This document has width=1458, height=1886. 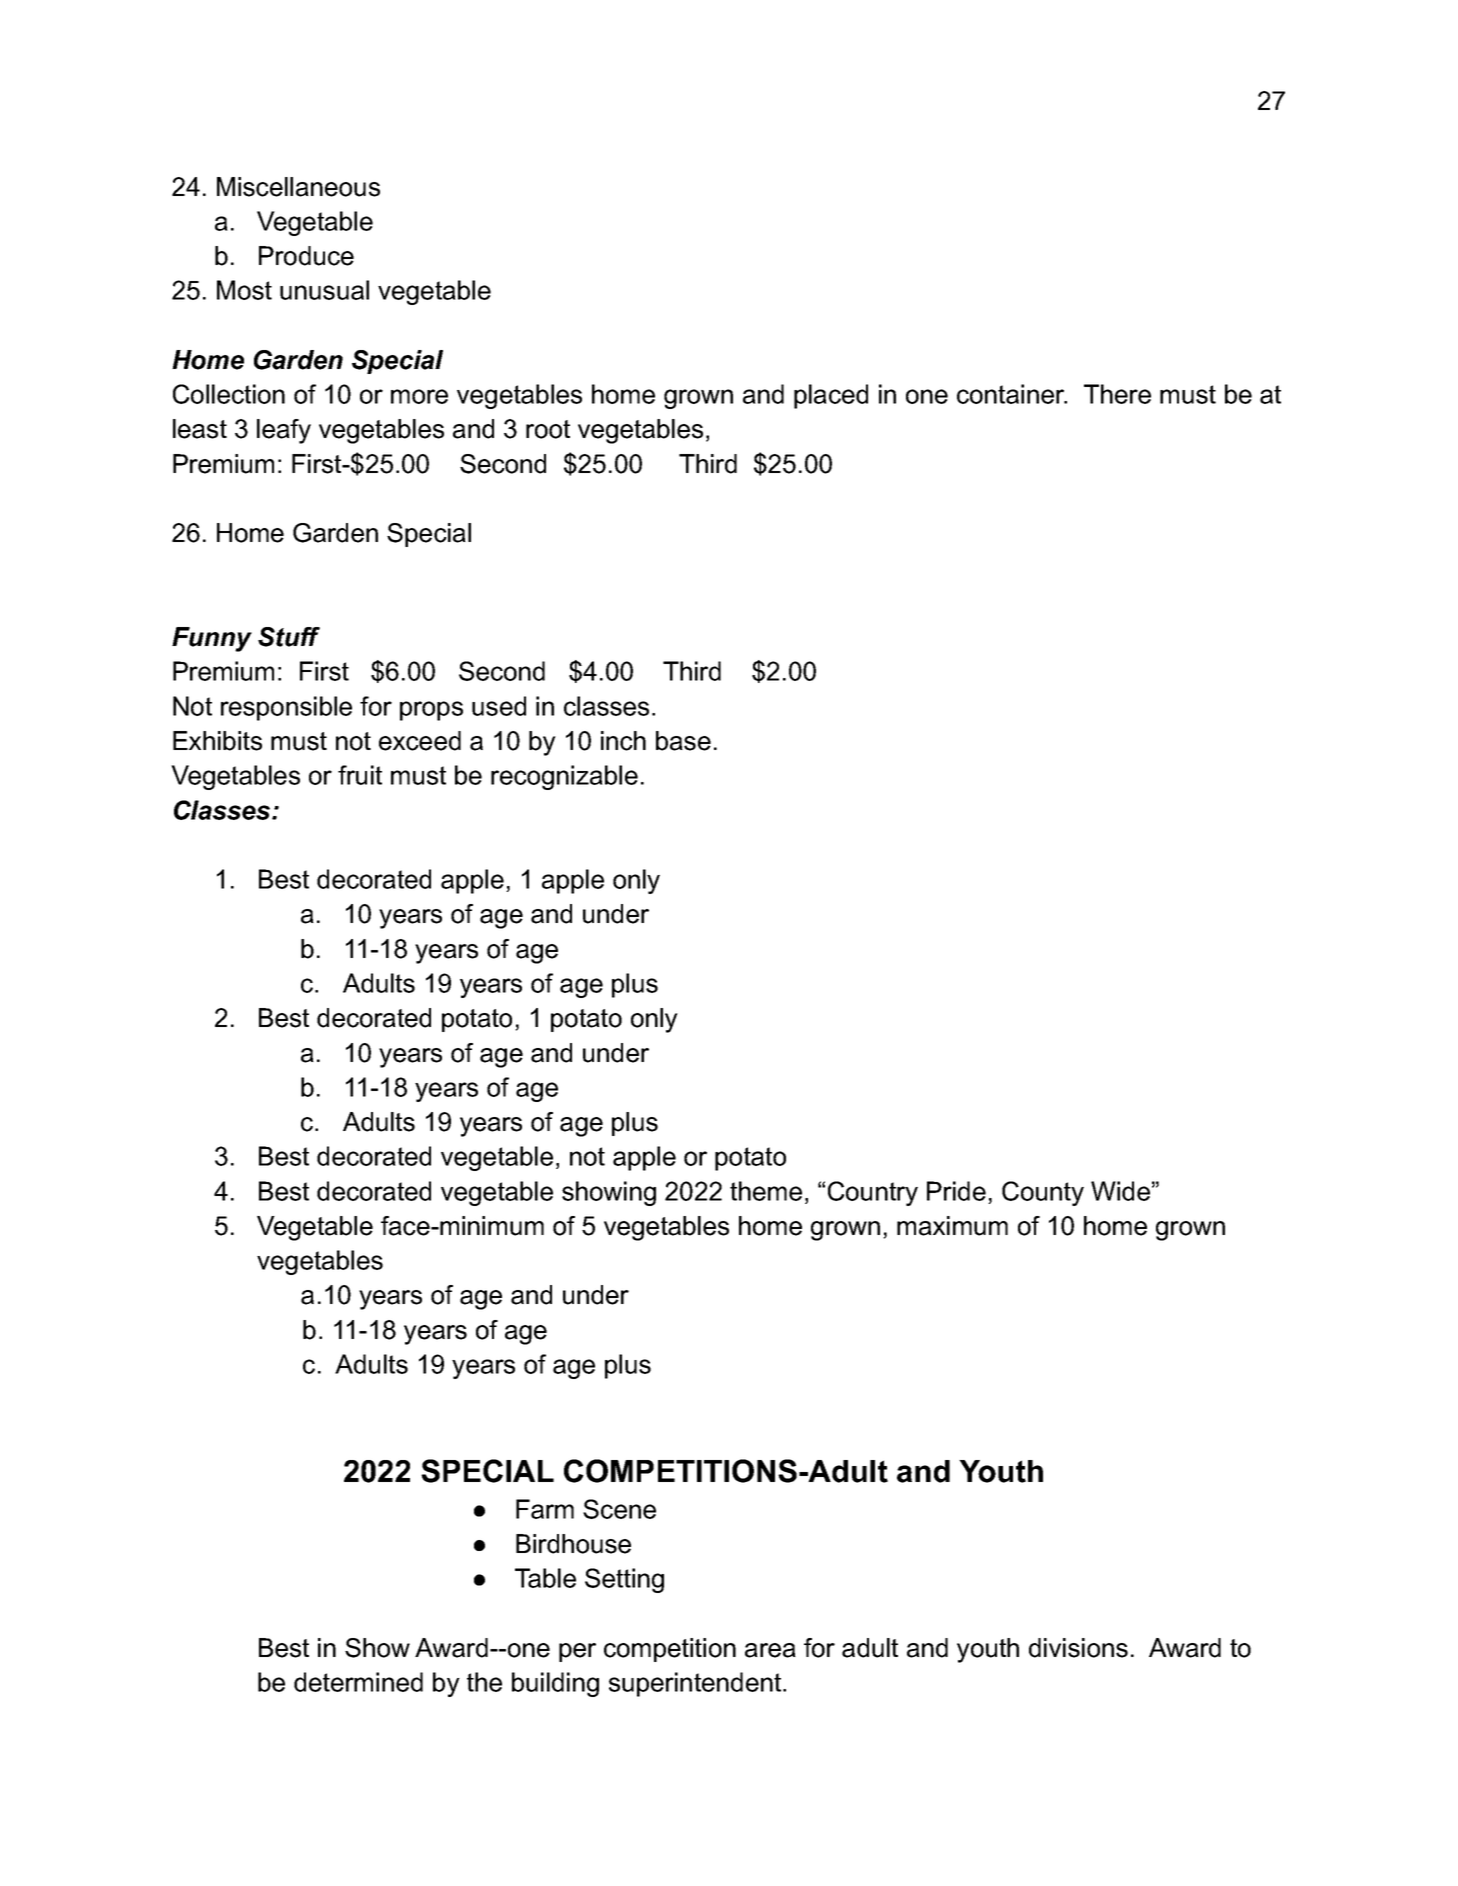 I want to click on determined, so click(x=358, y=1682).
